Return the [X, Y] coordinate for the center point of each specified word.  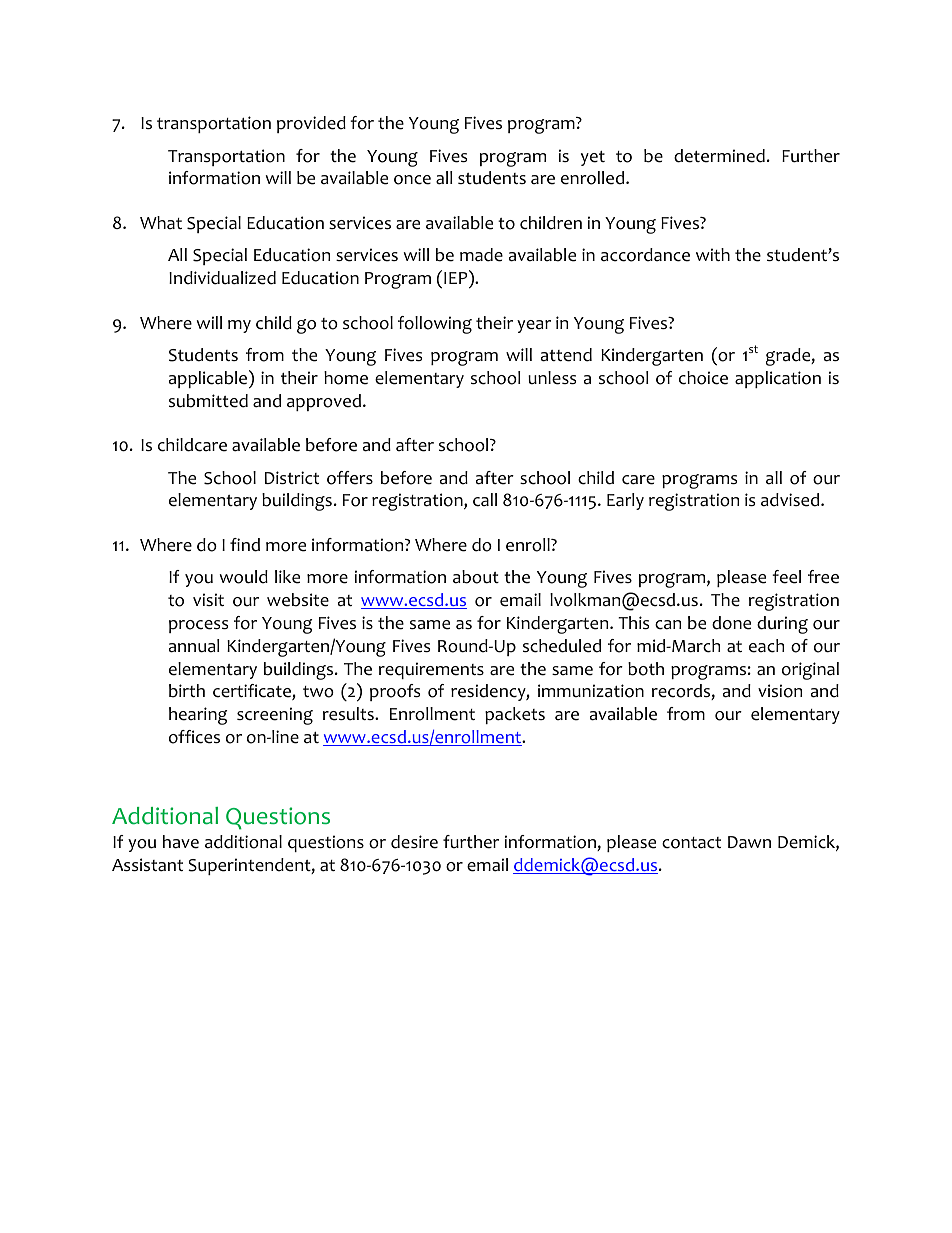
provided [311, 124]
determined [719, 156]
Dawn [749, 842]
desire [414, 842]
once [412, 180]
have [181, 842]
